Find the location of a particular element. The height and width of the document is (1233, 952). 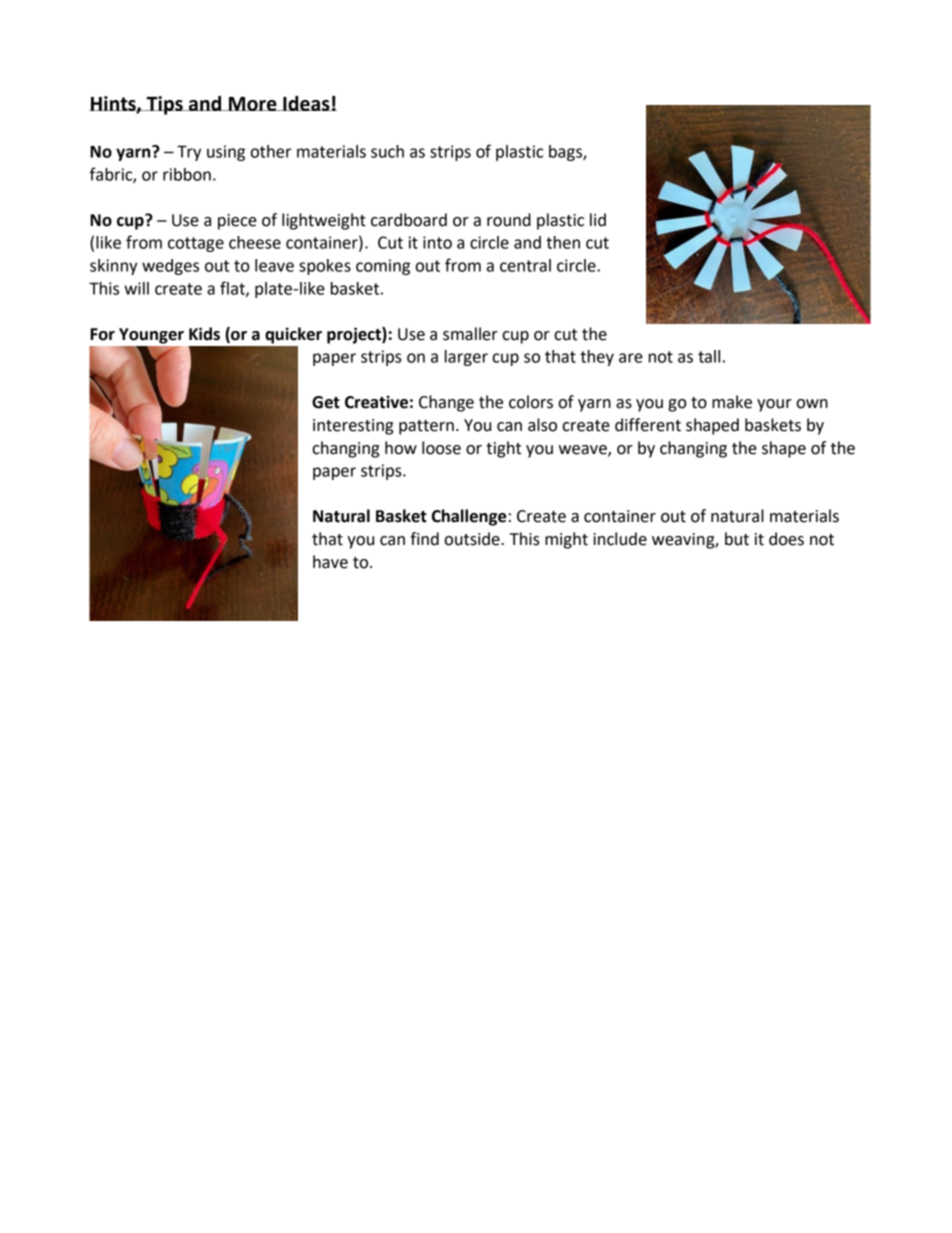

make is located at coordinates (732, 402).
